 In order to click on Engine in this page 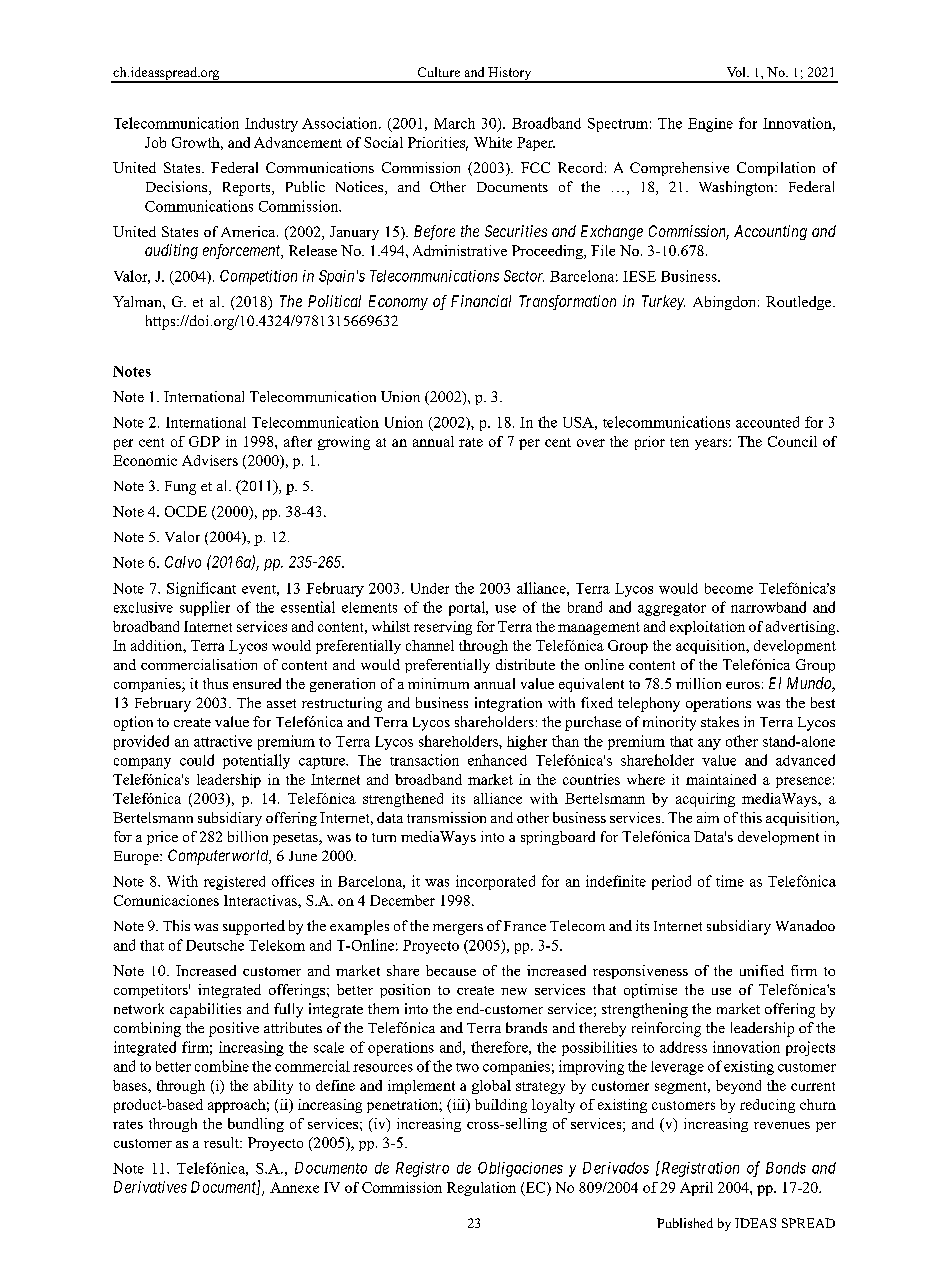, I will do `click(710, 125)`.
